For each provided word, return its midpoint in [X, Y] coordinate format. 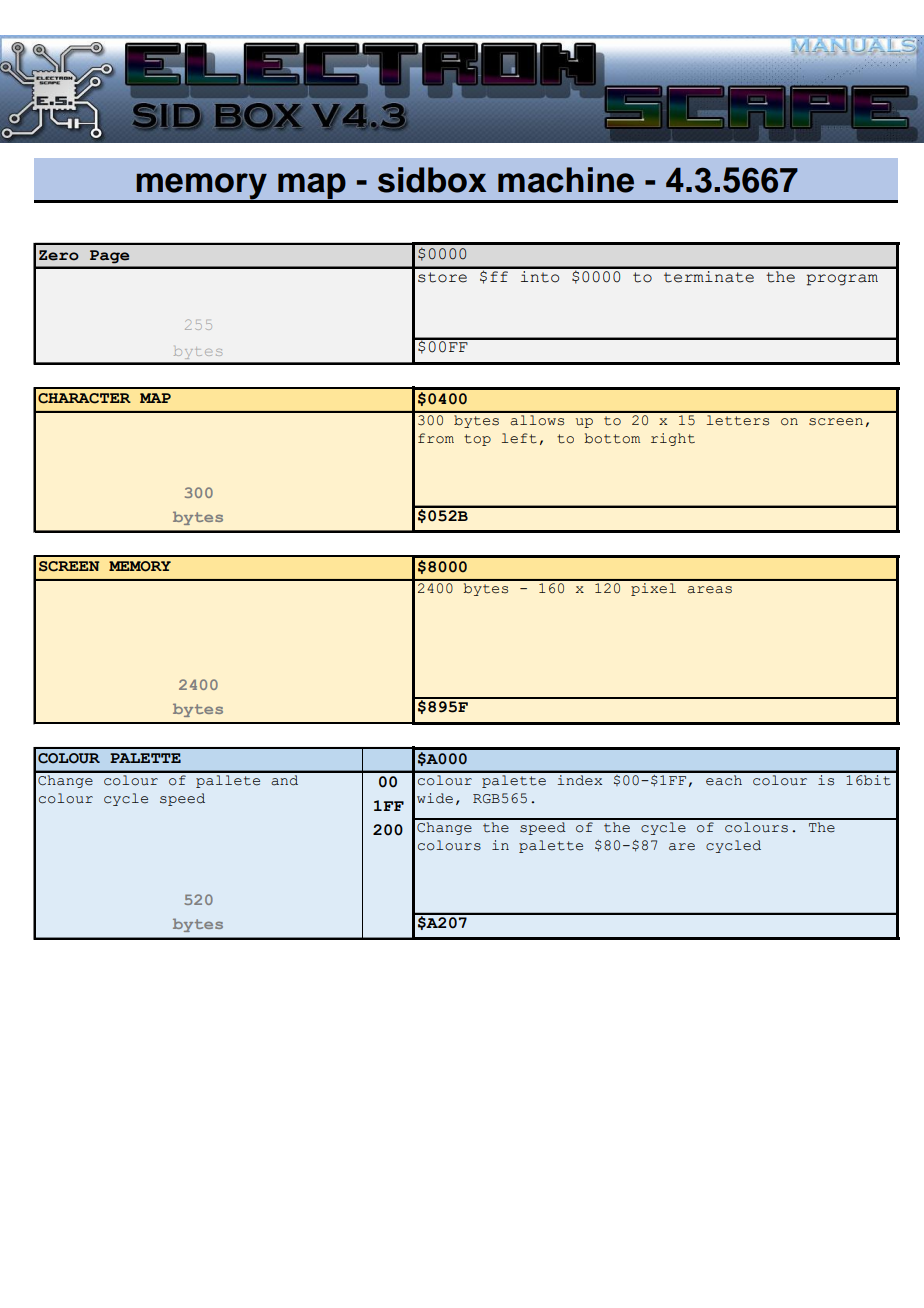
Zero [59, 255]
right [673, 439]
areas [709, 590]
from [436, 438]
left [519, 438]
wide [435, 798]
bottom [612, 438]
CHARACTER [84, 398]
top [477, 440]
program [842, 280]
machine [566, 180]
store [442, 277]
